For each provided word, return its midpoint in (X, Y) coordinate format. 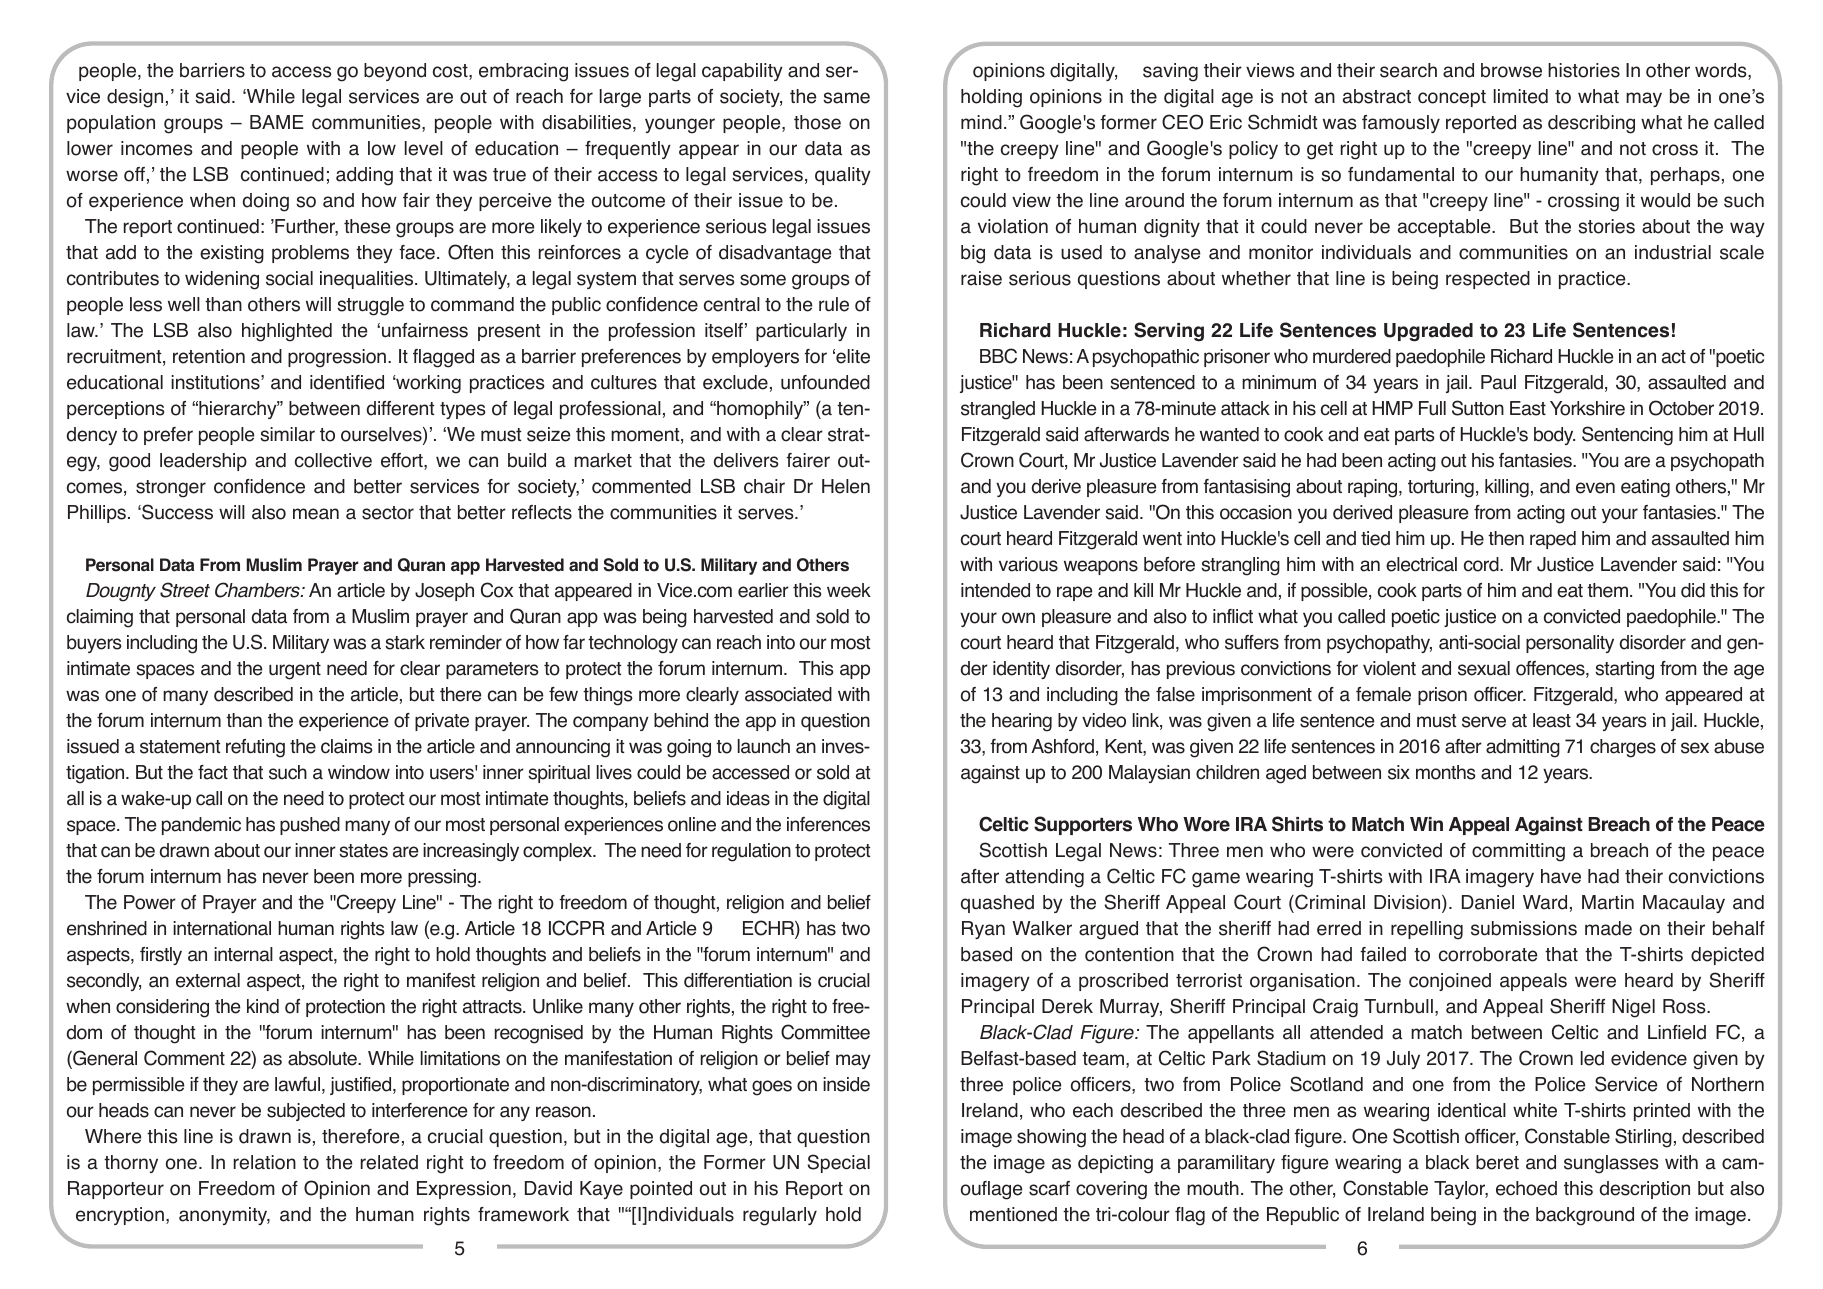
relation (265, 1162)
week (849, 590)
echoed (1526, 1188)
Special (839, 1163)
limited (1521, 96)
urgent (295, 671)
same (846, 98)
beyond (395, 72)
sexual (1484, 668)
